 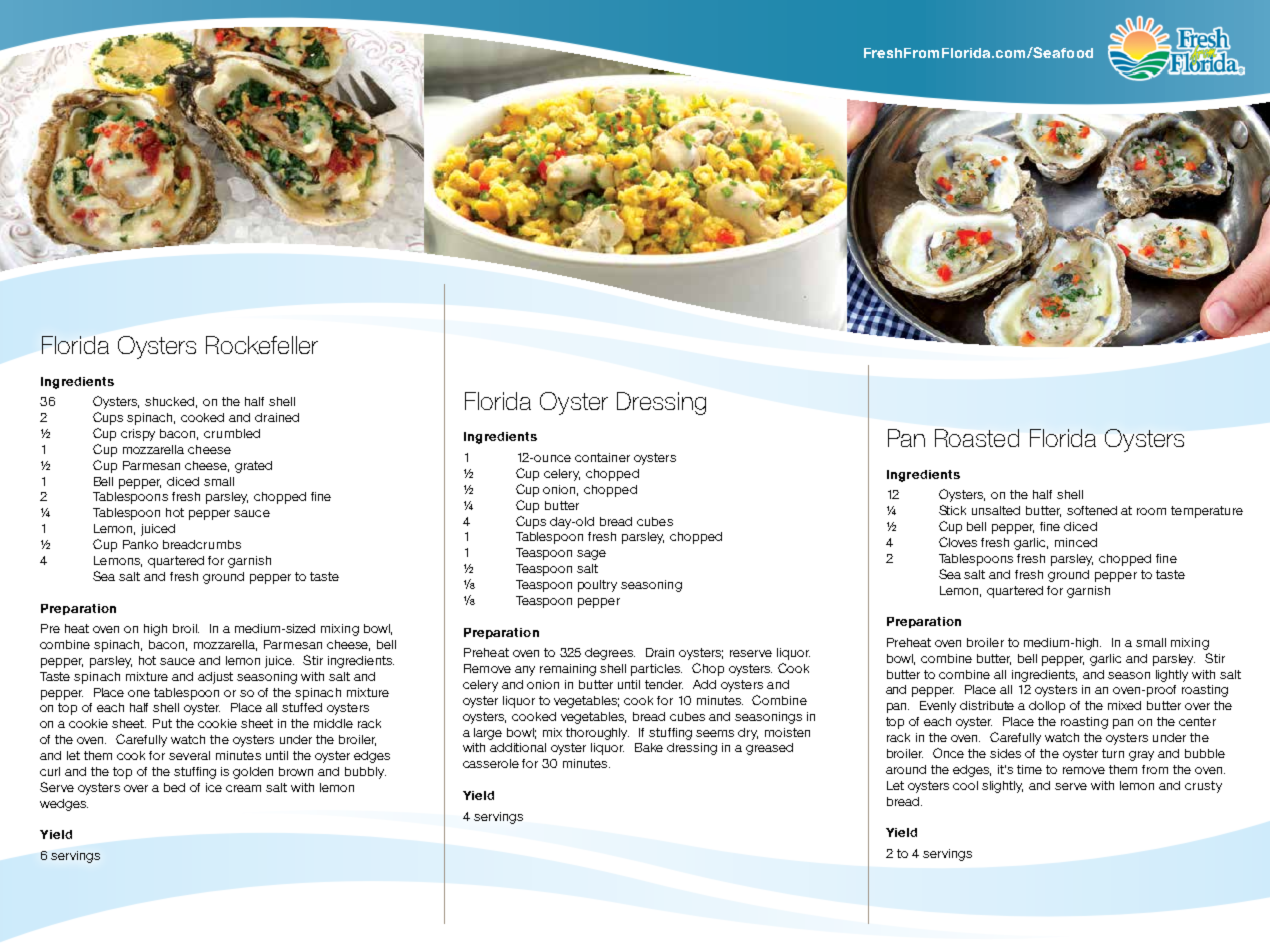 What do you see at coordinates (253, 773) in the image?
I see `golden` at bounding box center [253, 773].
